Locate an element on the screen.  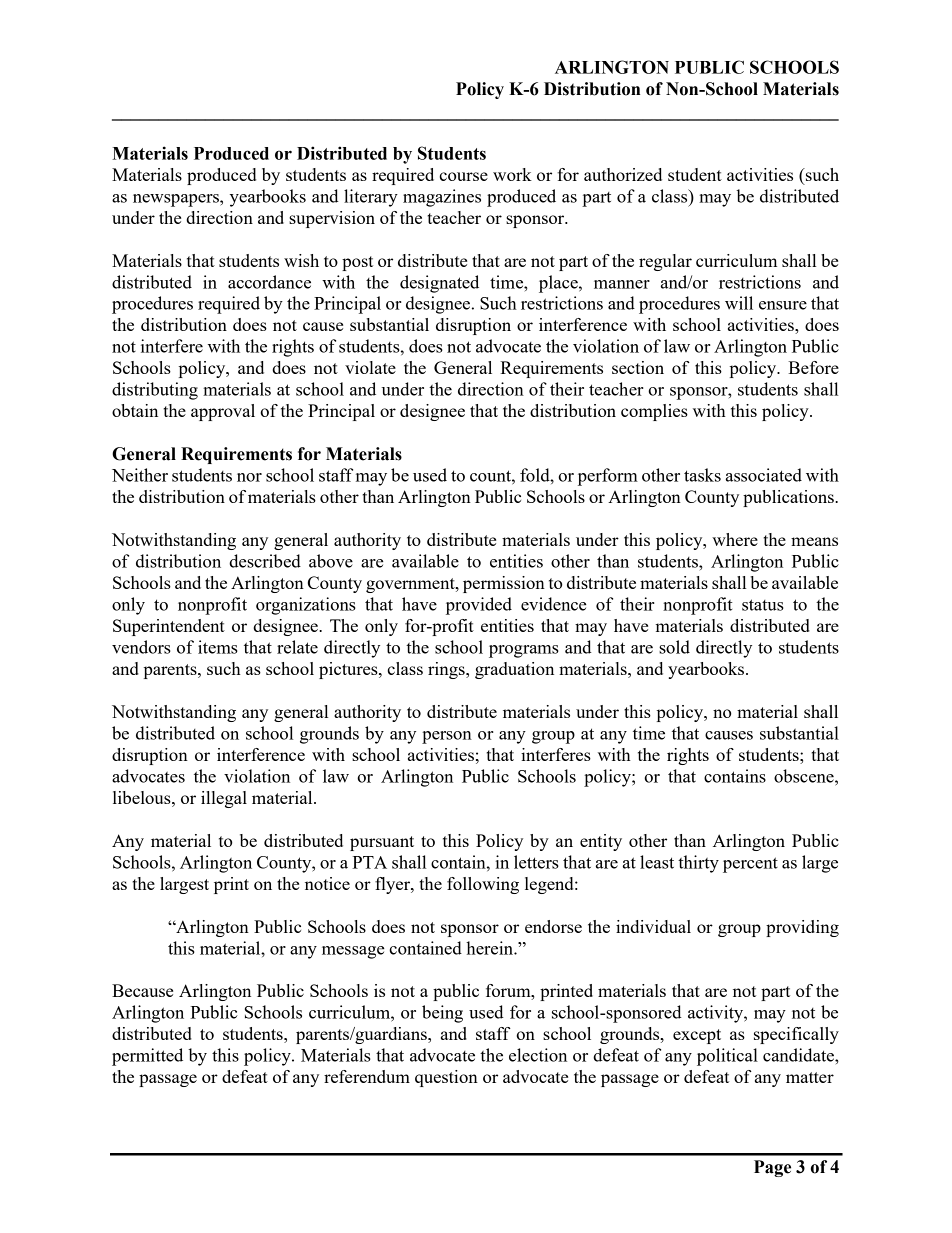
items is located at coordinates (218, 647).
